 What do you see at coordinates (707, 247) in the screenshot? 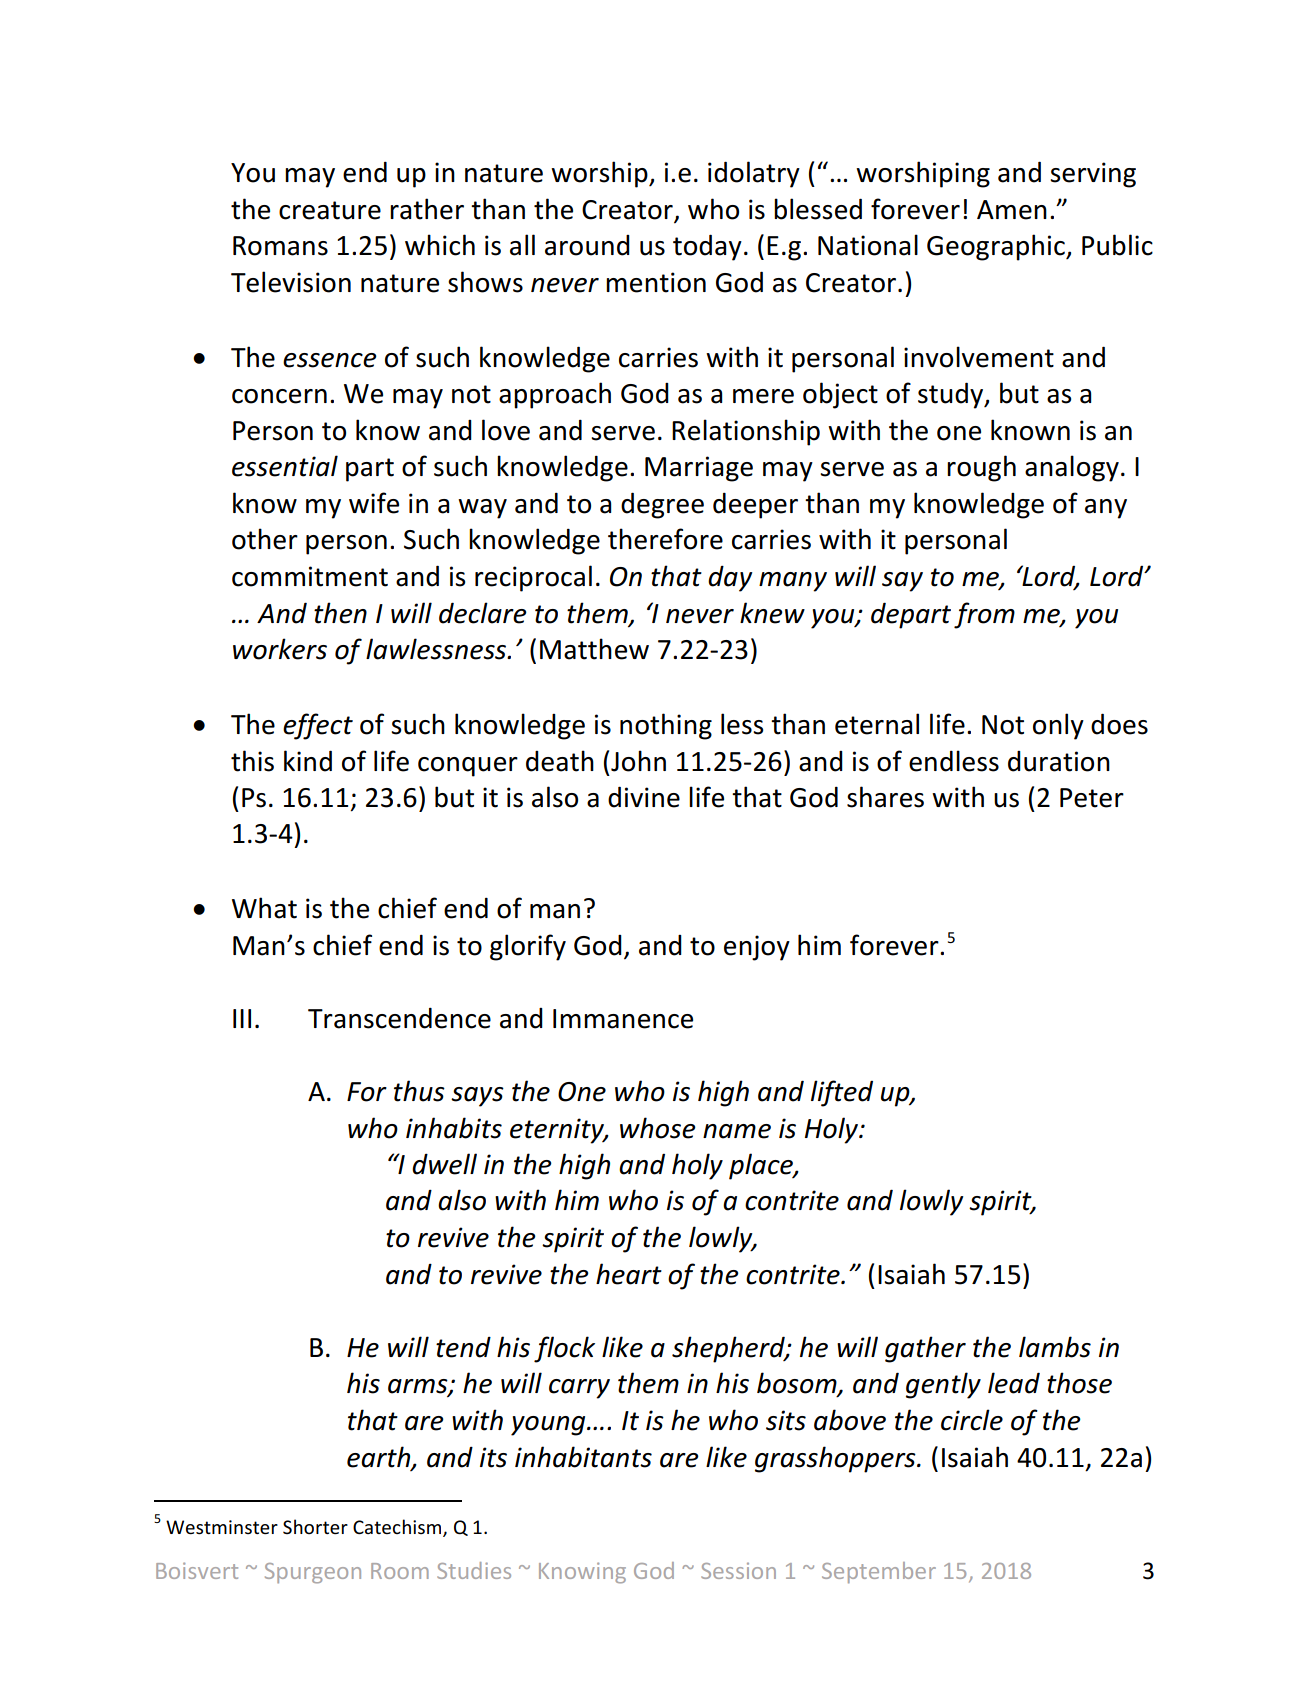
I see `today` at bounding box center [707, 247].
